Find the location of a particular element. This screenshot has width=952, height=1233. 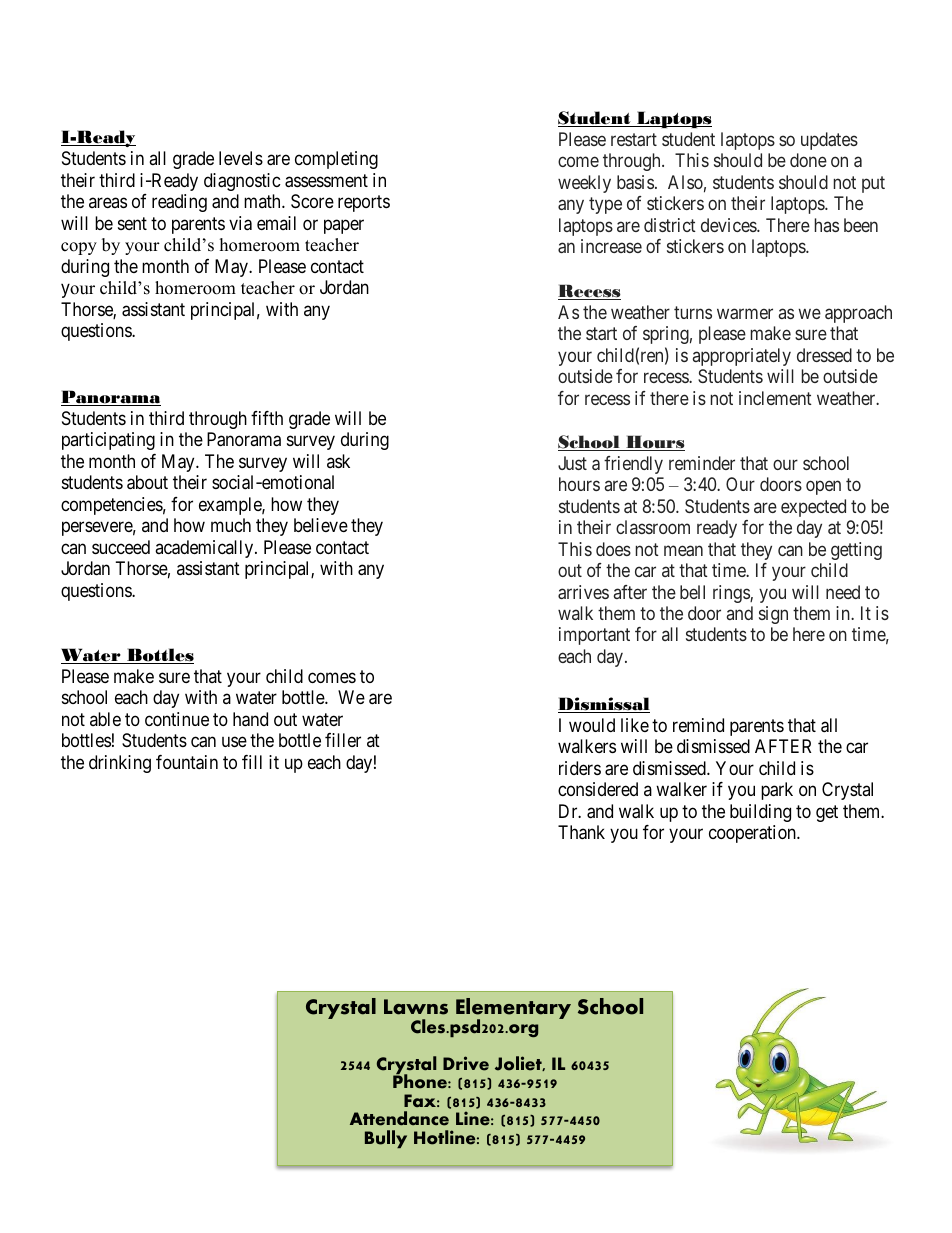

reading is located at coordinates (179, 203).
